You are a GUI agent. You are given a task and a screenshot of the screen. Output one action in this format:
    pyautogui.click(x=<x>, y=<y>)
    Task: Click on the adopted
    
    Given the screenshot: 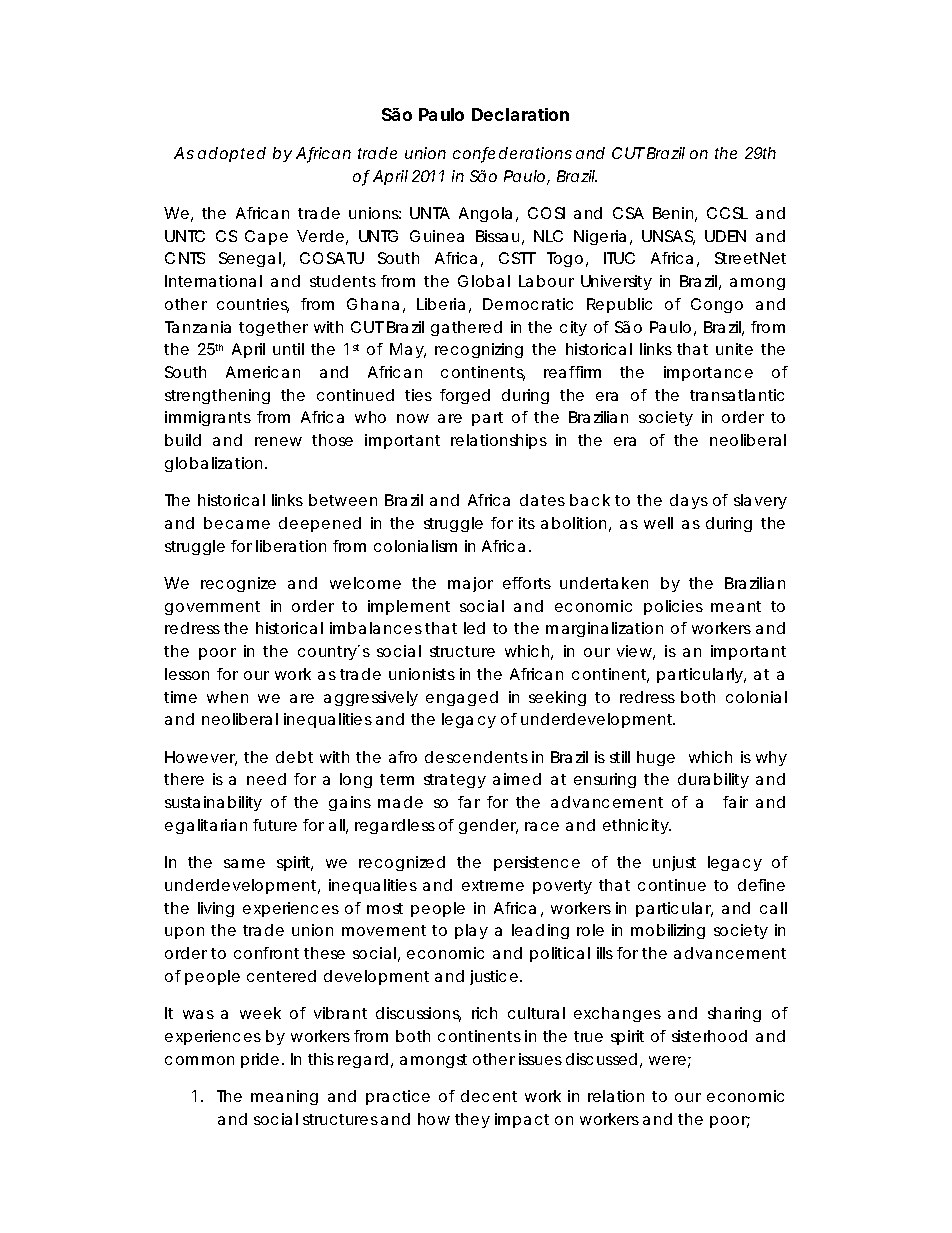 What is the action you would take?
    pyautogui.click(x=232, y=154)
